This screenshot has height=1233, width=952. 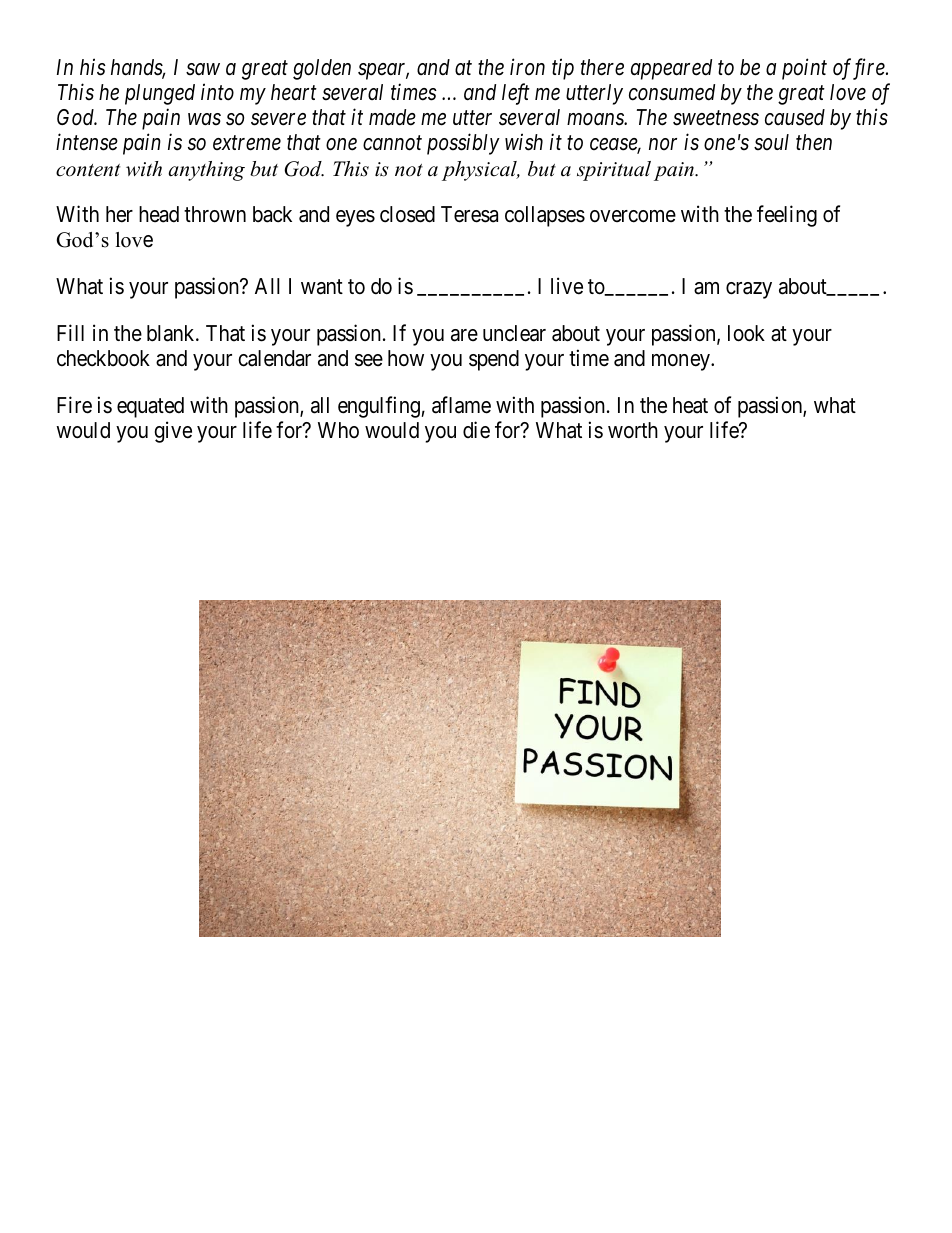 What do you see at coordinates (476, 430) in the screenshot?
I see `die` at bounding box center [476, 430].
